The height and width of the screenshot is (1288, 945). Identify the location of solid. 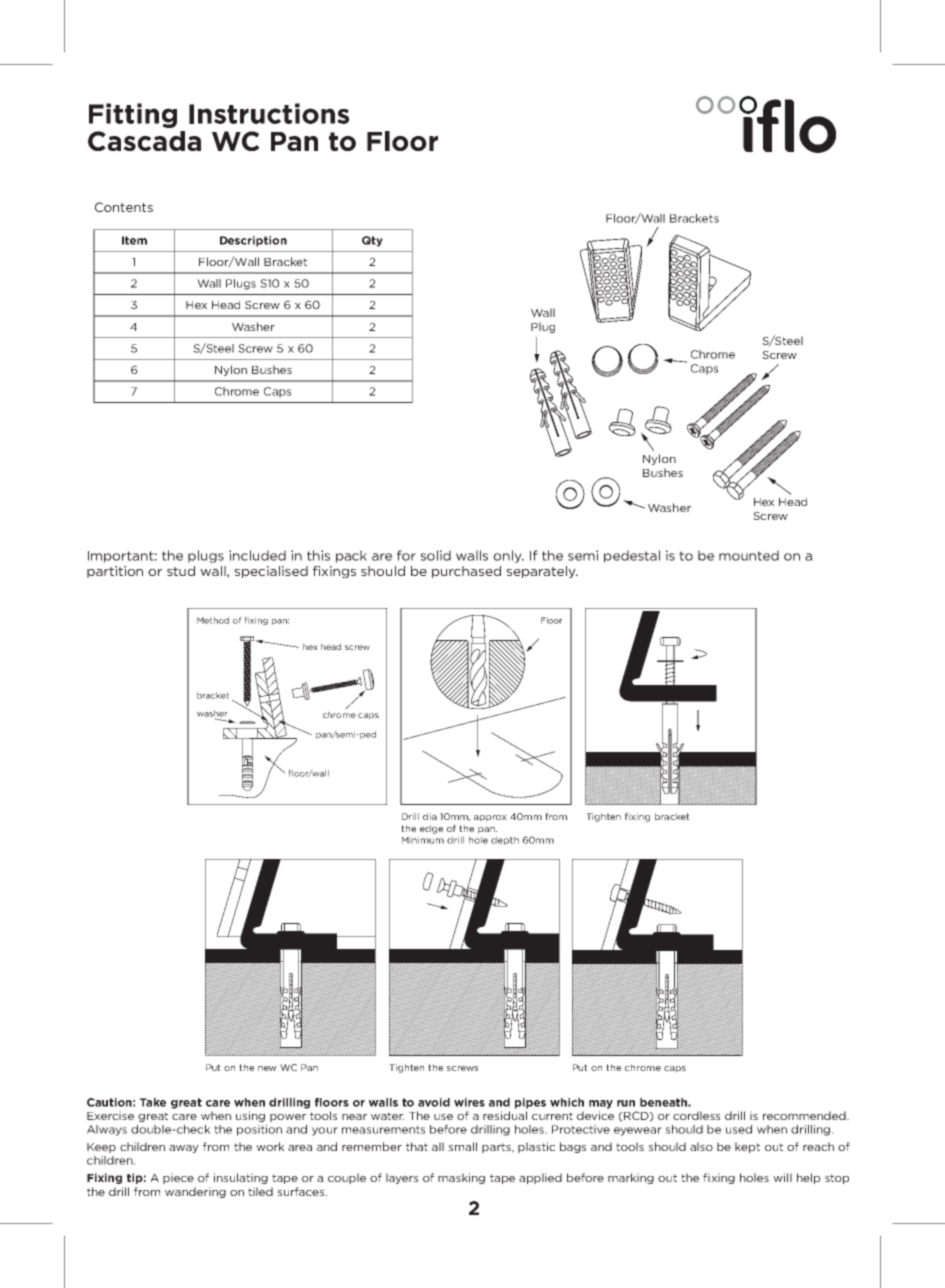
(436, 555).
